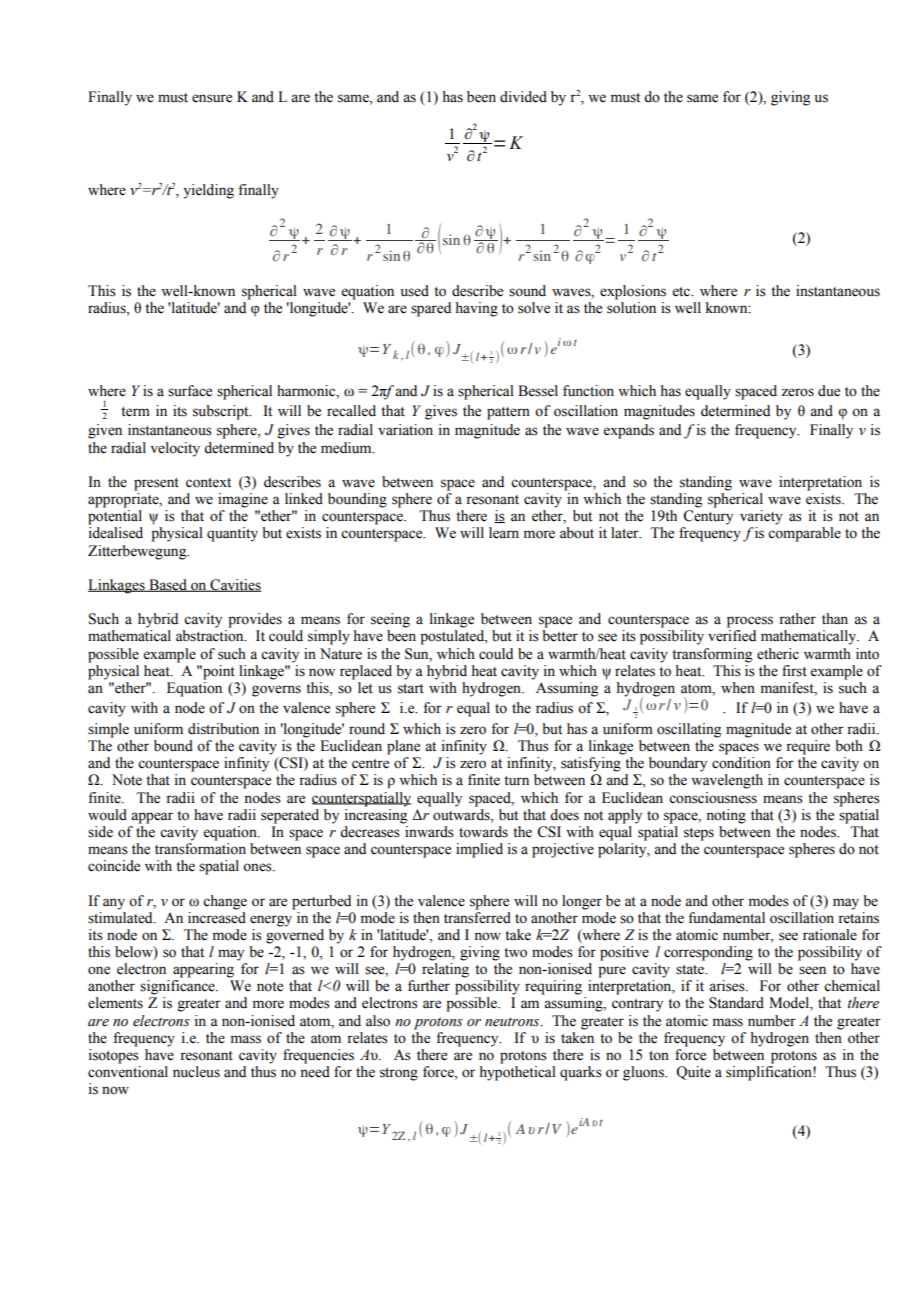 Image resolution: width=924 pixels, height=1308 pixels. I want to click on transformation, so click(200, 849).
